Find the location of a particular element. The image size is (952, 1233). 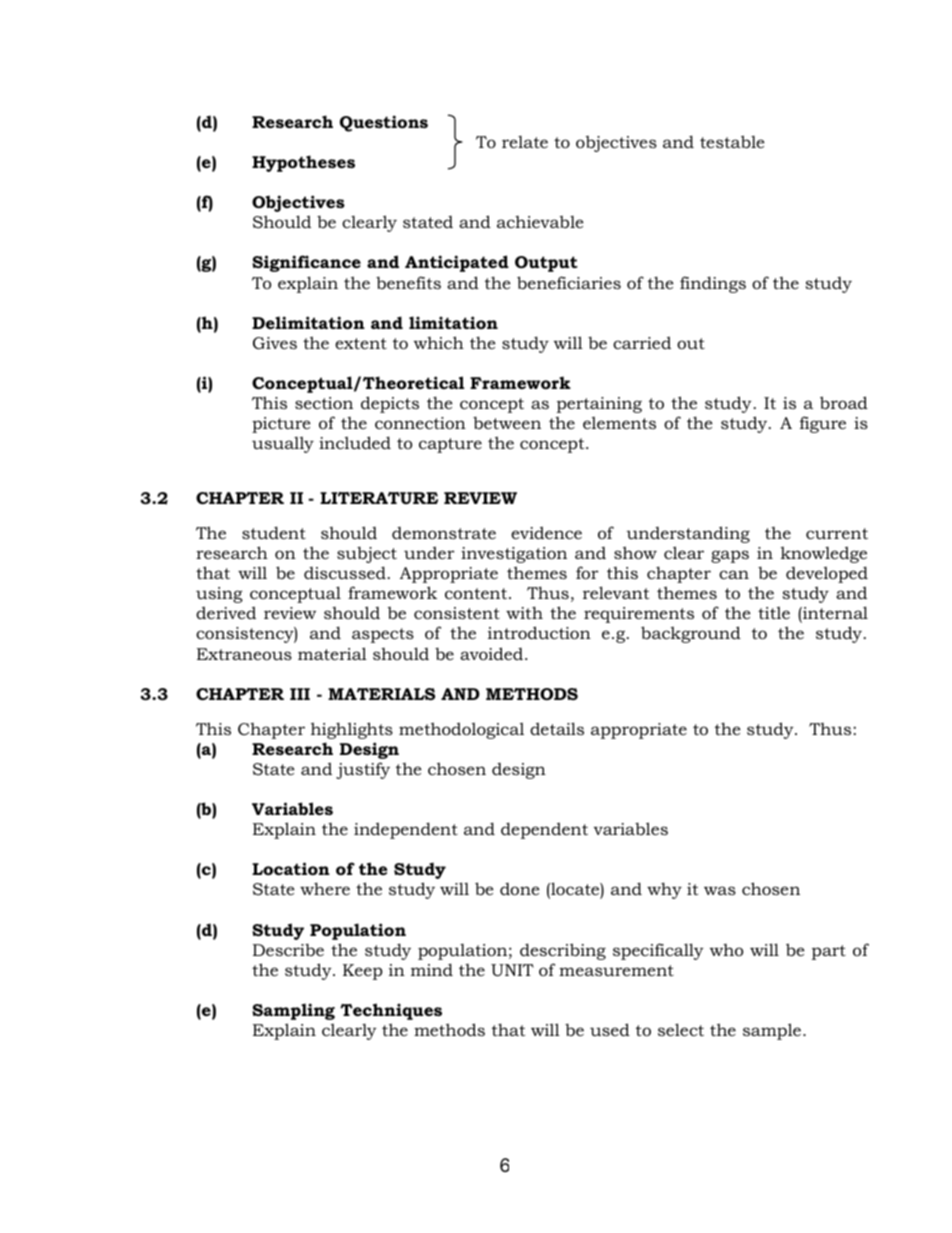

investigation is located at coordinates (514, 555).
